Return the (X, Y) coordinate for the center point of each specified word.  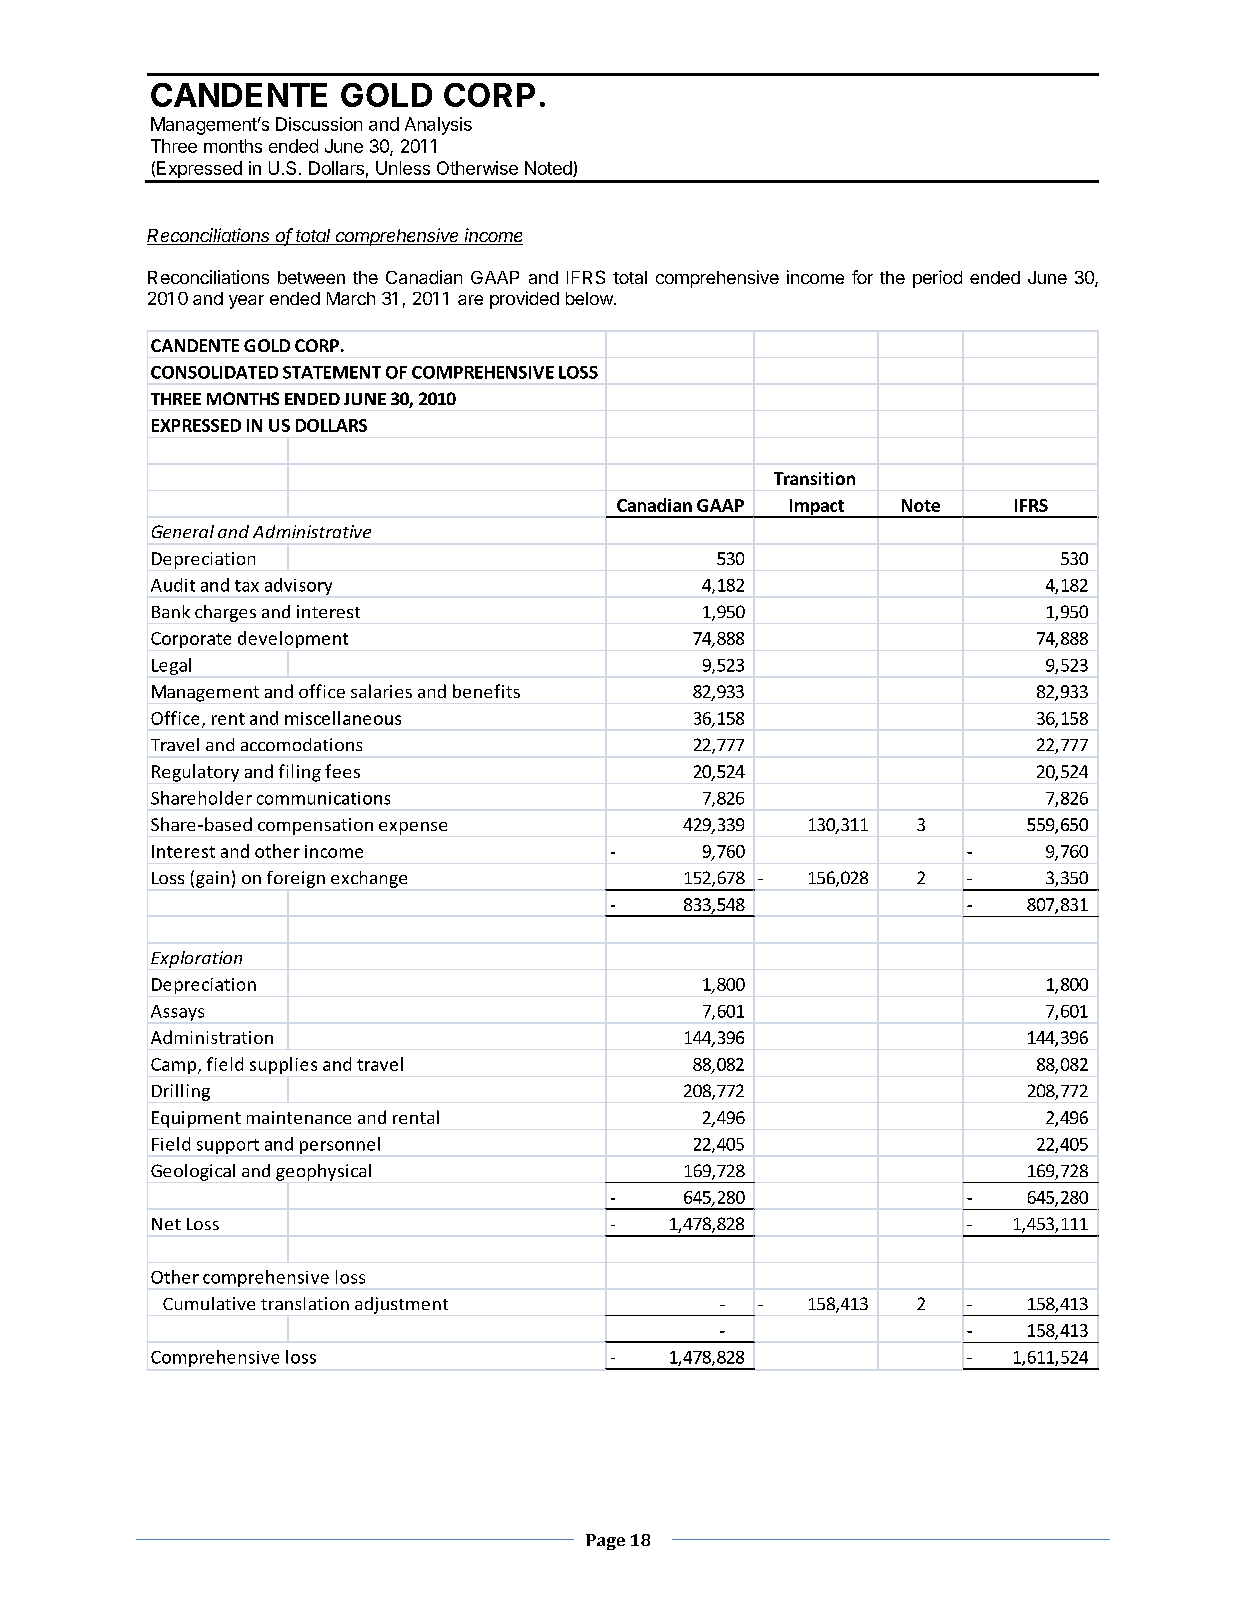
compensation (315, 826)
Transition (814, 478)
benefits (486, 691)
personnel (340, 1145)
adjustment (401, 1305)
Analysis (438, 126)
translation (305, 1303)
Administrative (312, 531)
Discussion (319, 124)
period (937, 279)
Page (605, 1542)
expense (413, 828)
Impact (816, 508)
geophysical (323, 1172)
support (228, 1146)
